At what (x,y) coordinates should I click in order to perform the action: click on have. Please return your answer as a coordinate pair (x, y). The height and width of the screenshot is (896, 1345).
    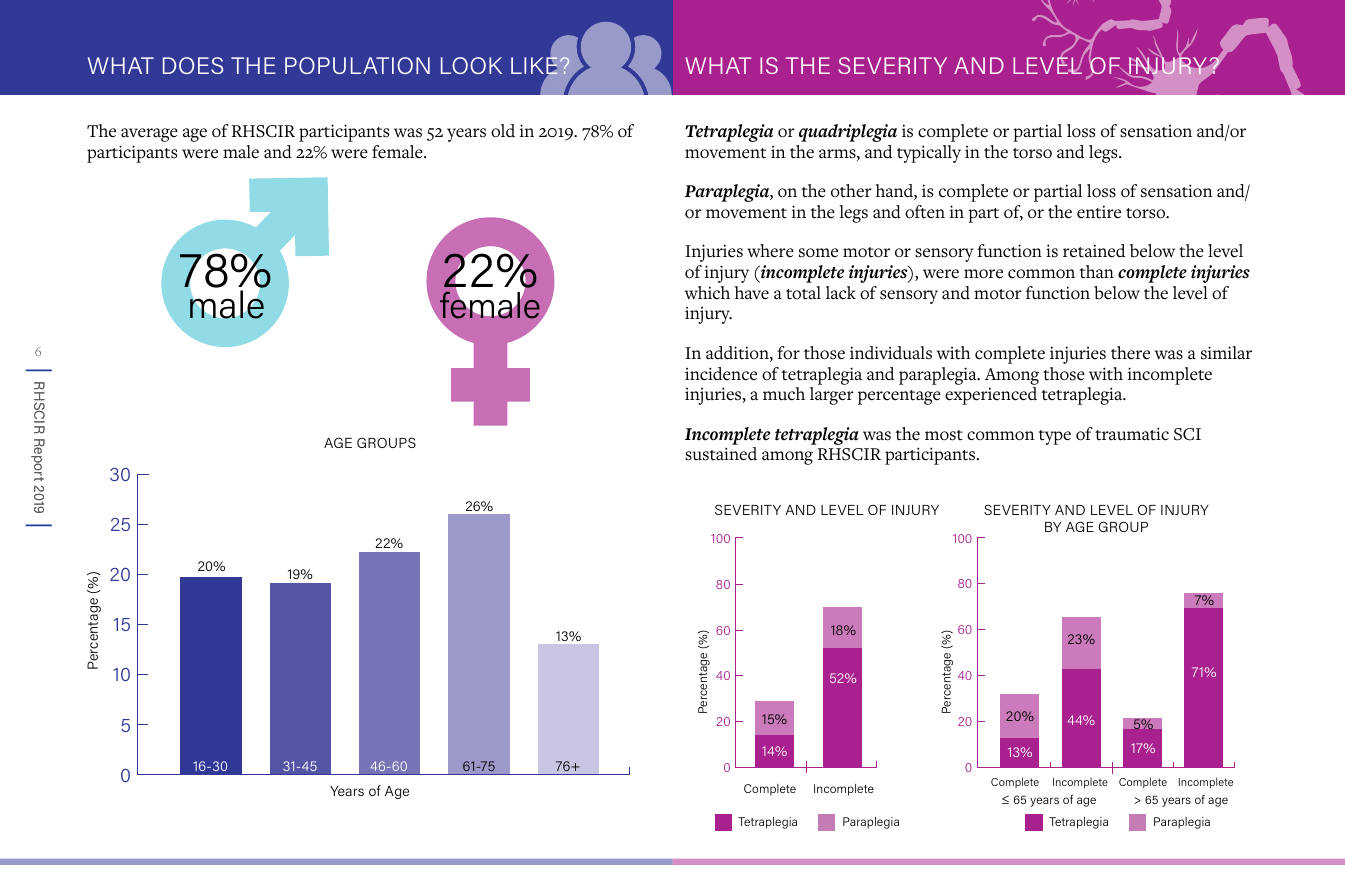
    Looking at the image, I should click on (752, 293).
